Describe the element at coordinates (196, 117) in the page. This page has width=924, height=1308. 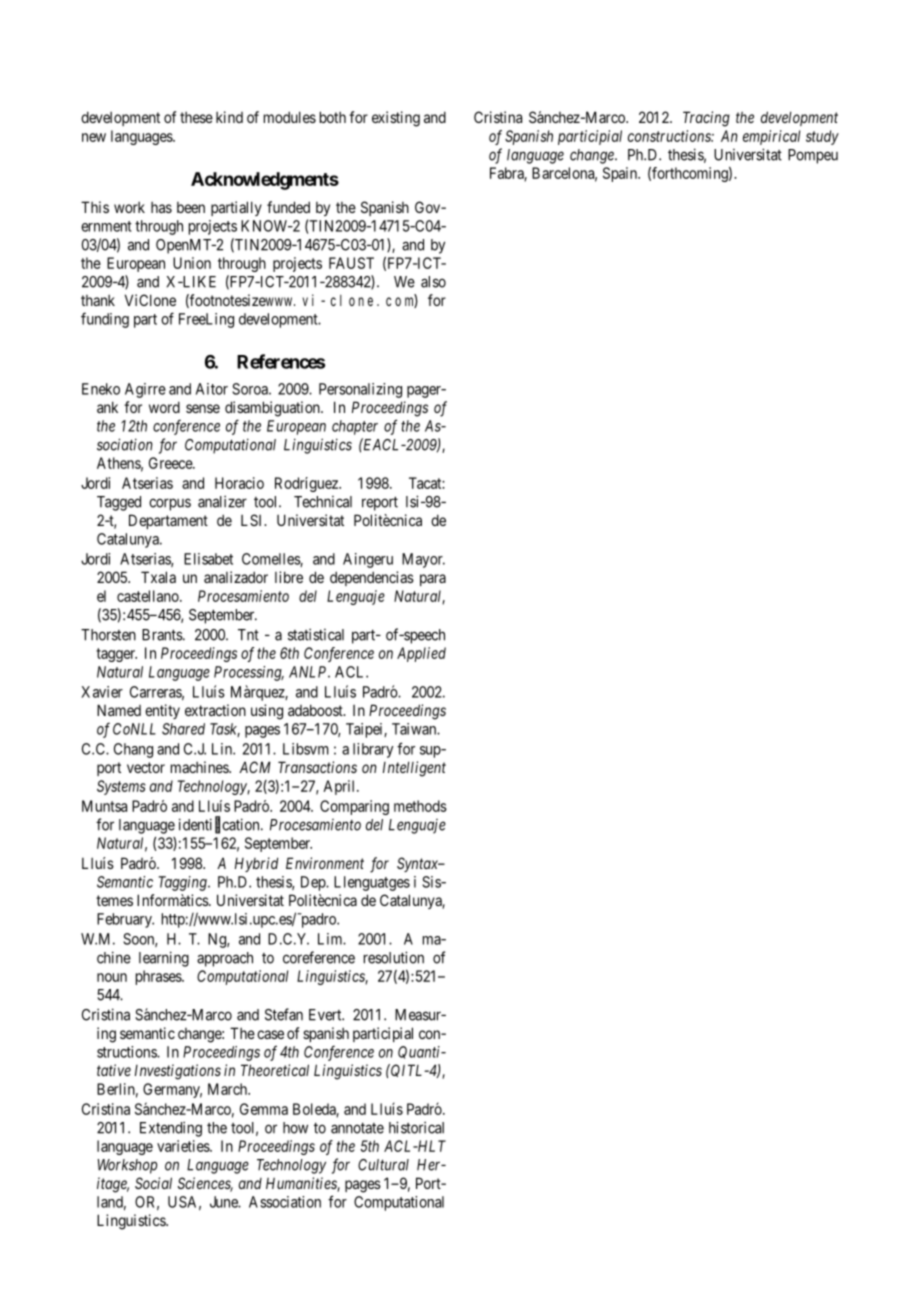
I see `these` at that location.
